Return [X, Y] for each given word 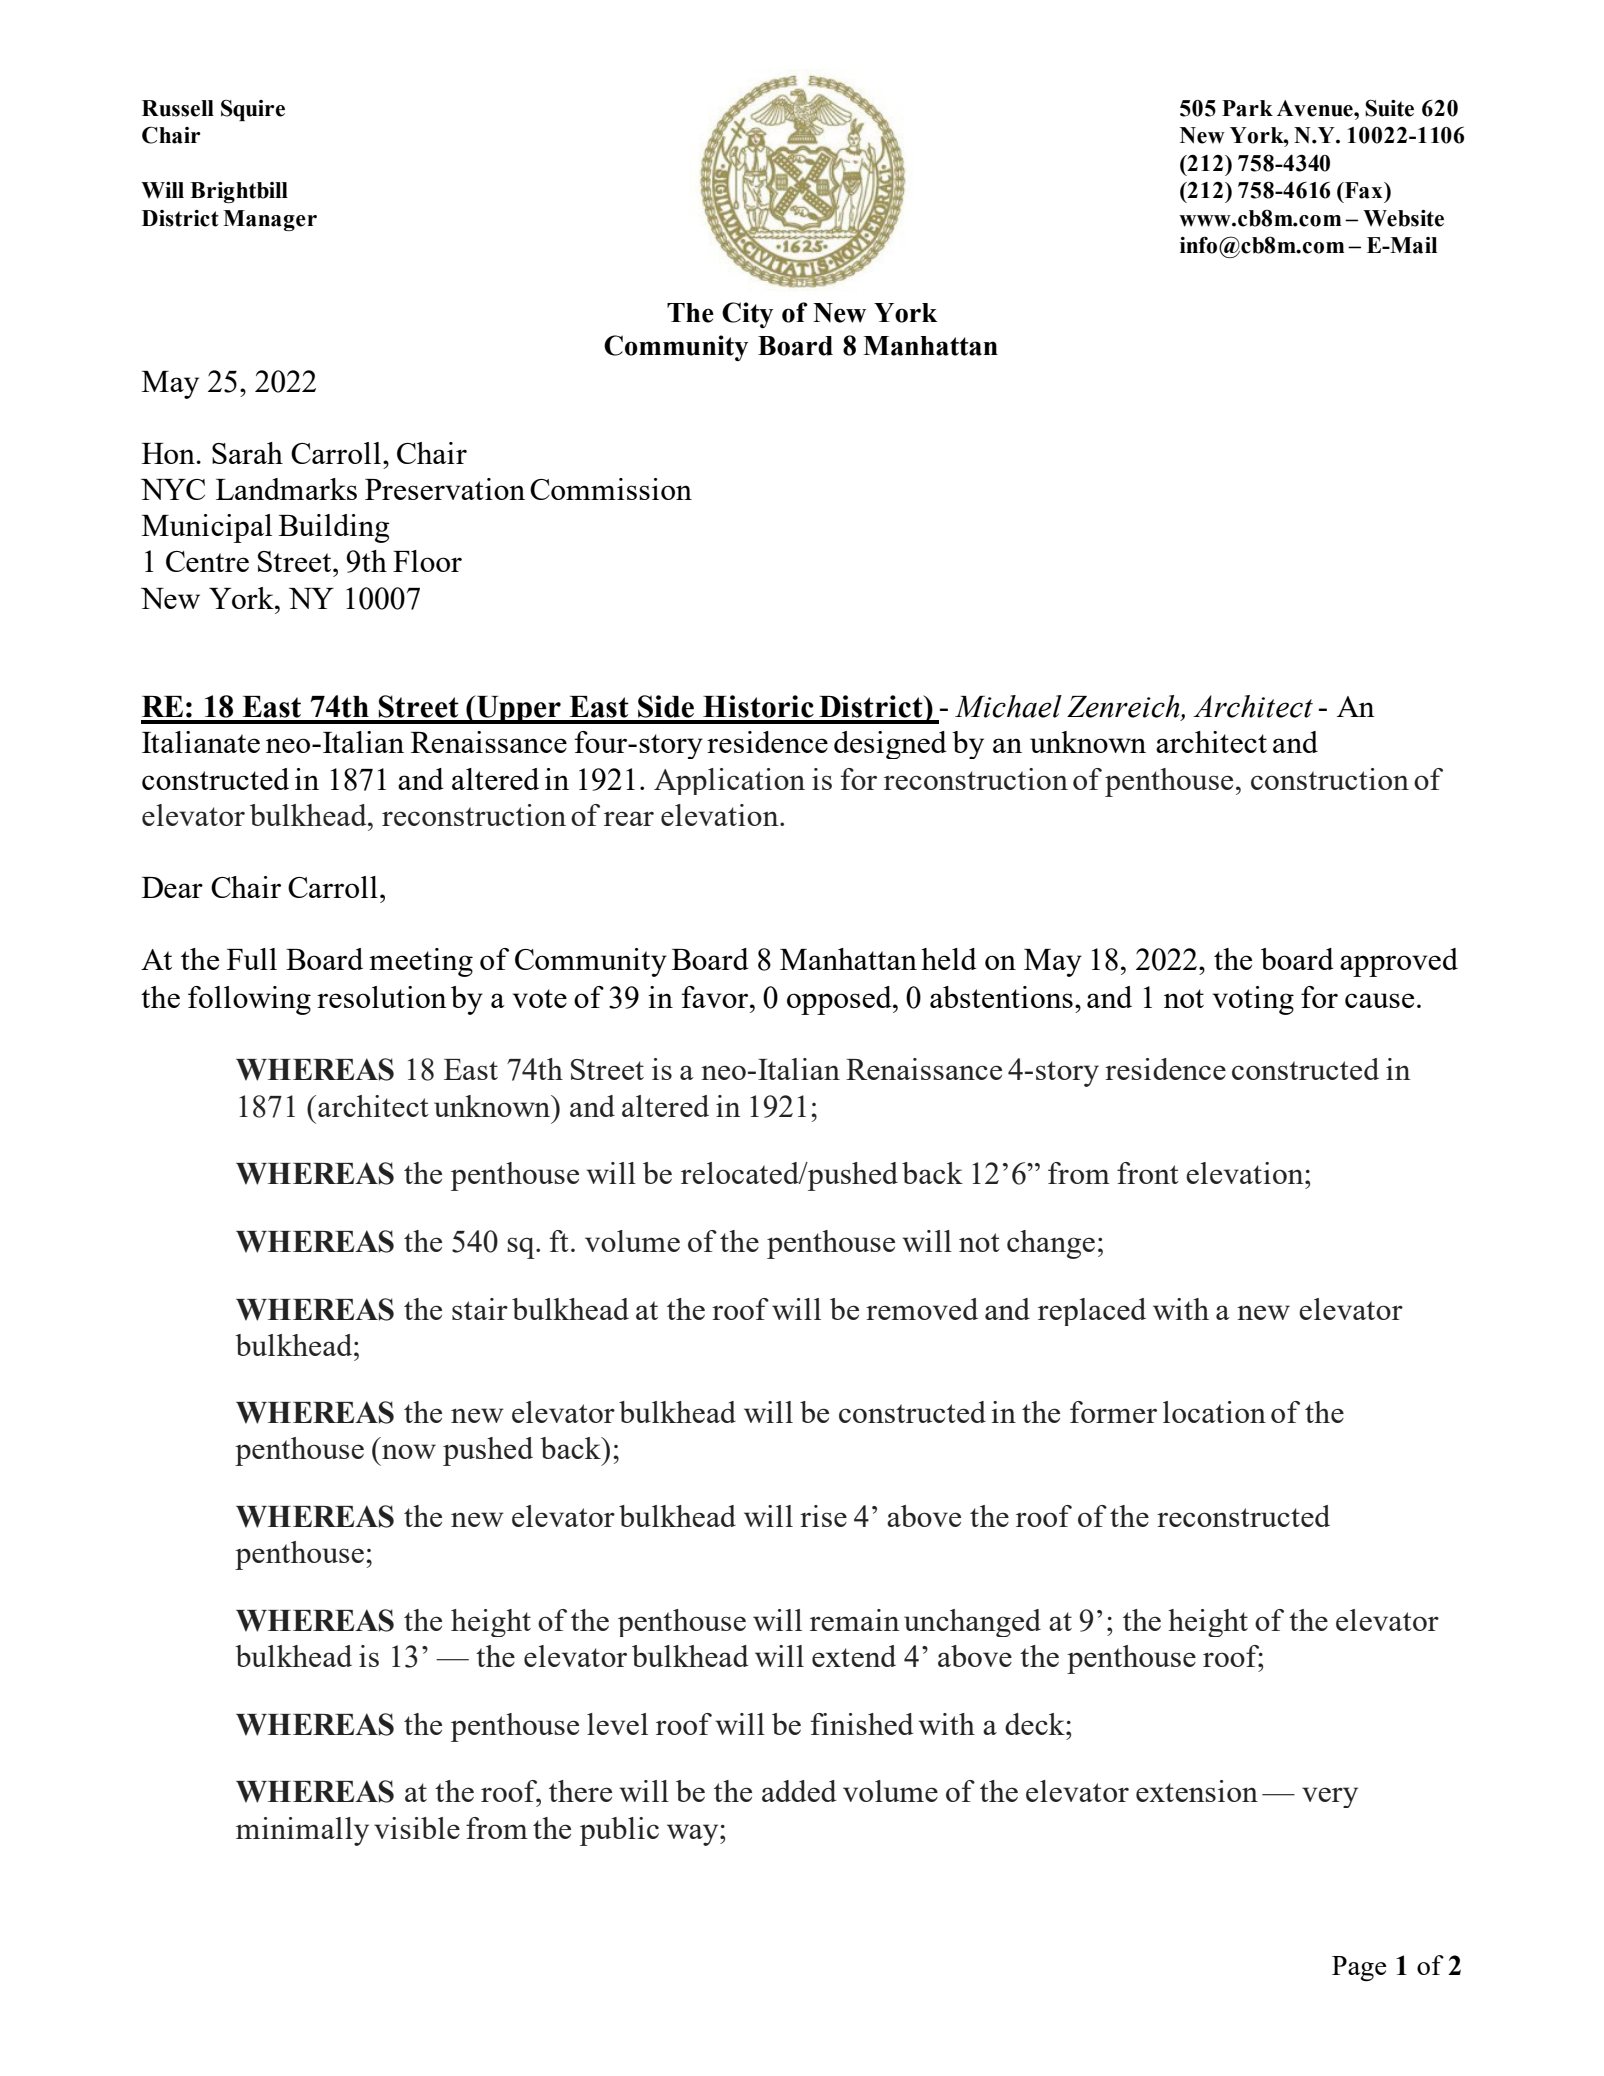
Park [1247, 108]
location [1214, 1412]
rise [823, 1516]
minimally [302, 1831]
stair [480, 1309]
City [747, 315]
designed [890, 745]
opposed [840, 1000]
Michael [1008, 706]
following [249, 1000]
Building [334, 528]
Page [1359, 1968]
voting [1253, 1000]
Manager [270, 220]
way [694, 1835]
